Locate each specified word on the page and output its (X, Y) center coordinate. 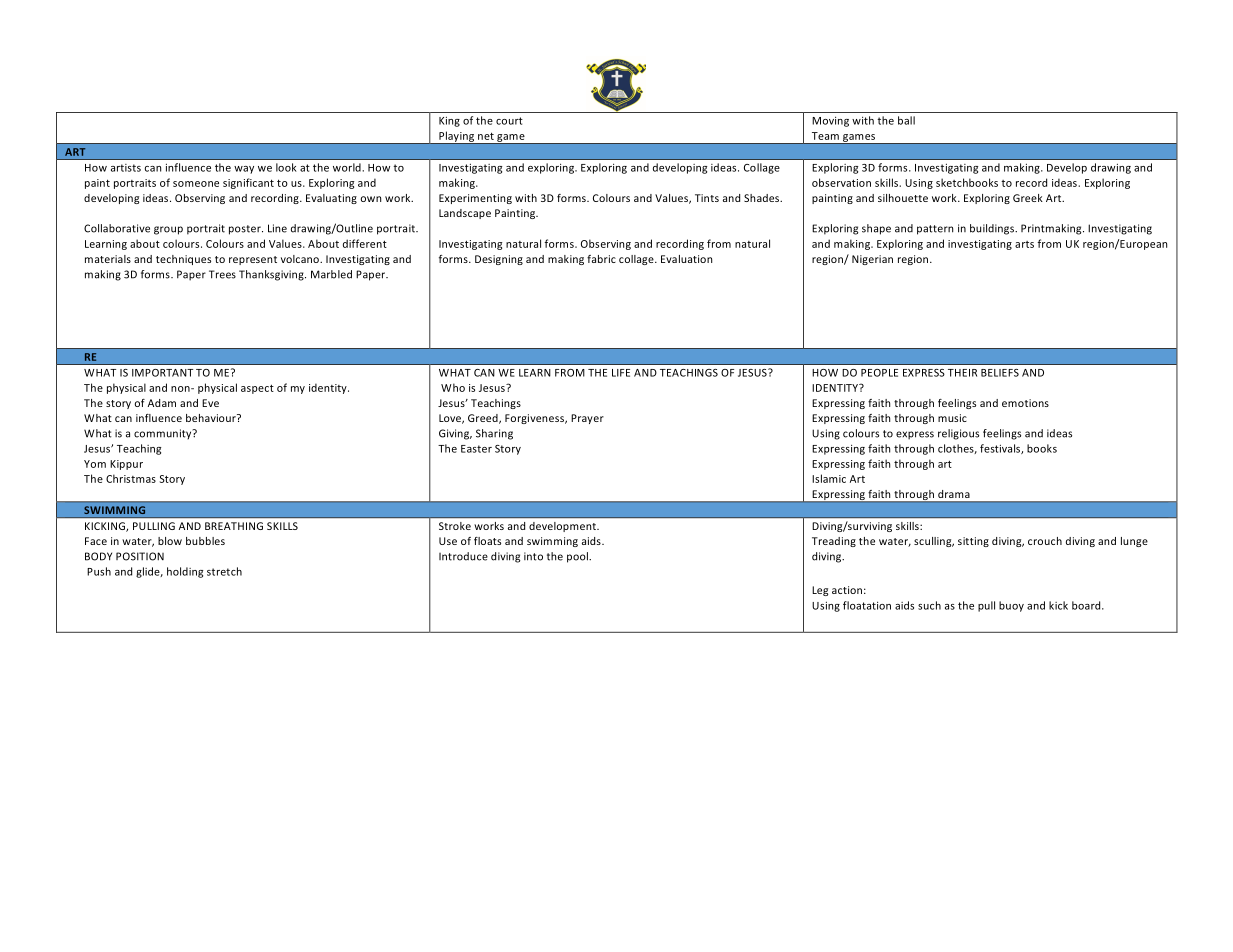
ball (906, 120)
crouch (1045, 541)
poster (246, 230)
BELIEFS (1000, 373)
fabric (601, 259)
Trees (222, 274)
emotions (1025, 403)
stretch (224, 571)
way (244, 170)
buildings (993, 229)
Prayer (587, 419)
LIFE (621, 373)
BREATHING (234, 526)
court (509, 121)
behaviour (212, 418)
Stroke (455, 526)
